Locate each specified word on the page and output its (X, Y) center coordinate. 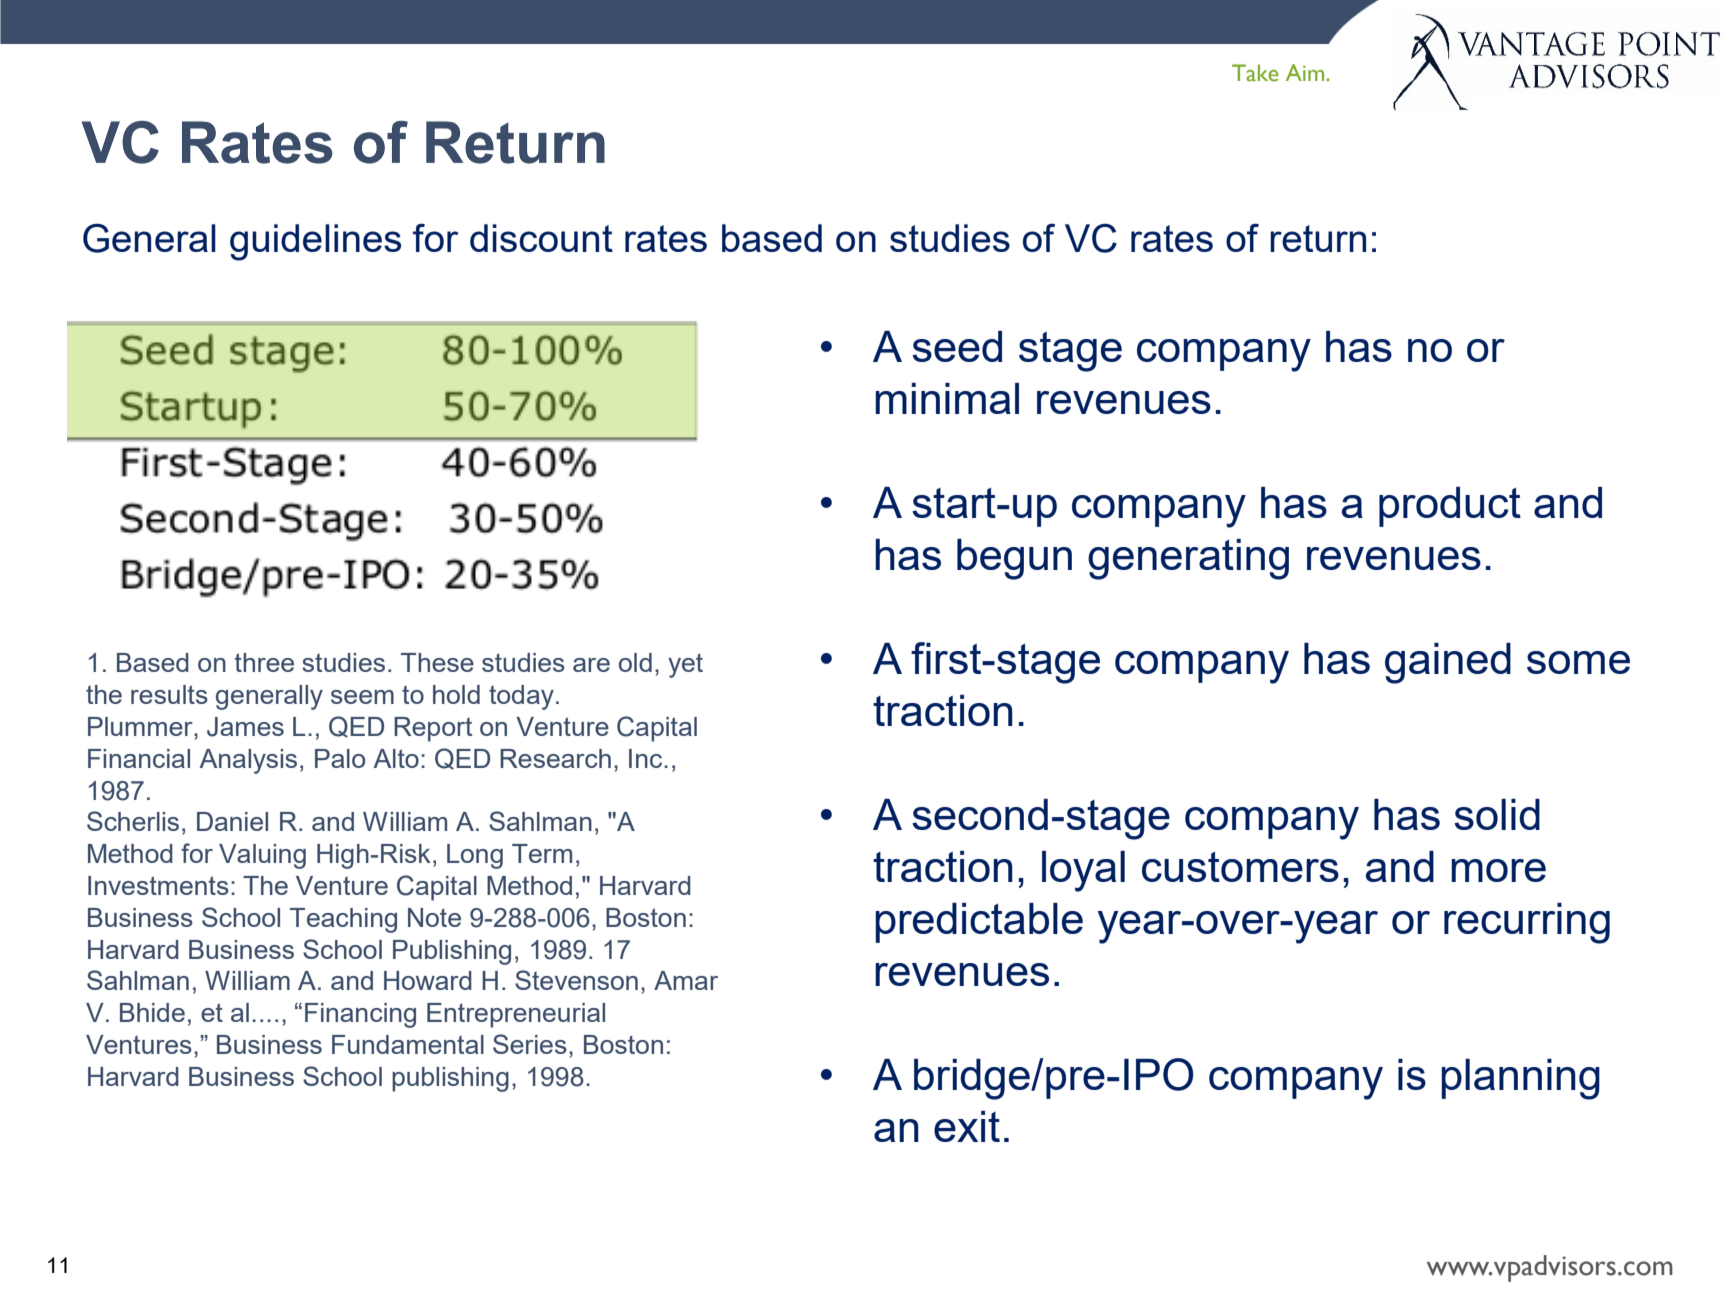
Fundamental (408, 1044)
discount (541, 238)
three (264, 662)
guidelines (315, 242)
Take (1255, 73)
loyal (1083, 871)
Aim (1306, 72)
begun (1014, 559)
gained (1448, 663)
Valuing (262, 856)
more (1498, 870)
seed (957, 346)
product (1450, 507)
